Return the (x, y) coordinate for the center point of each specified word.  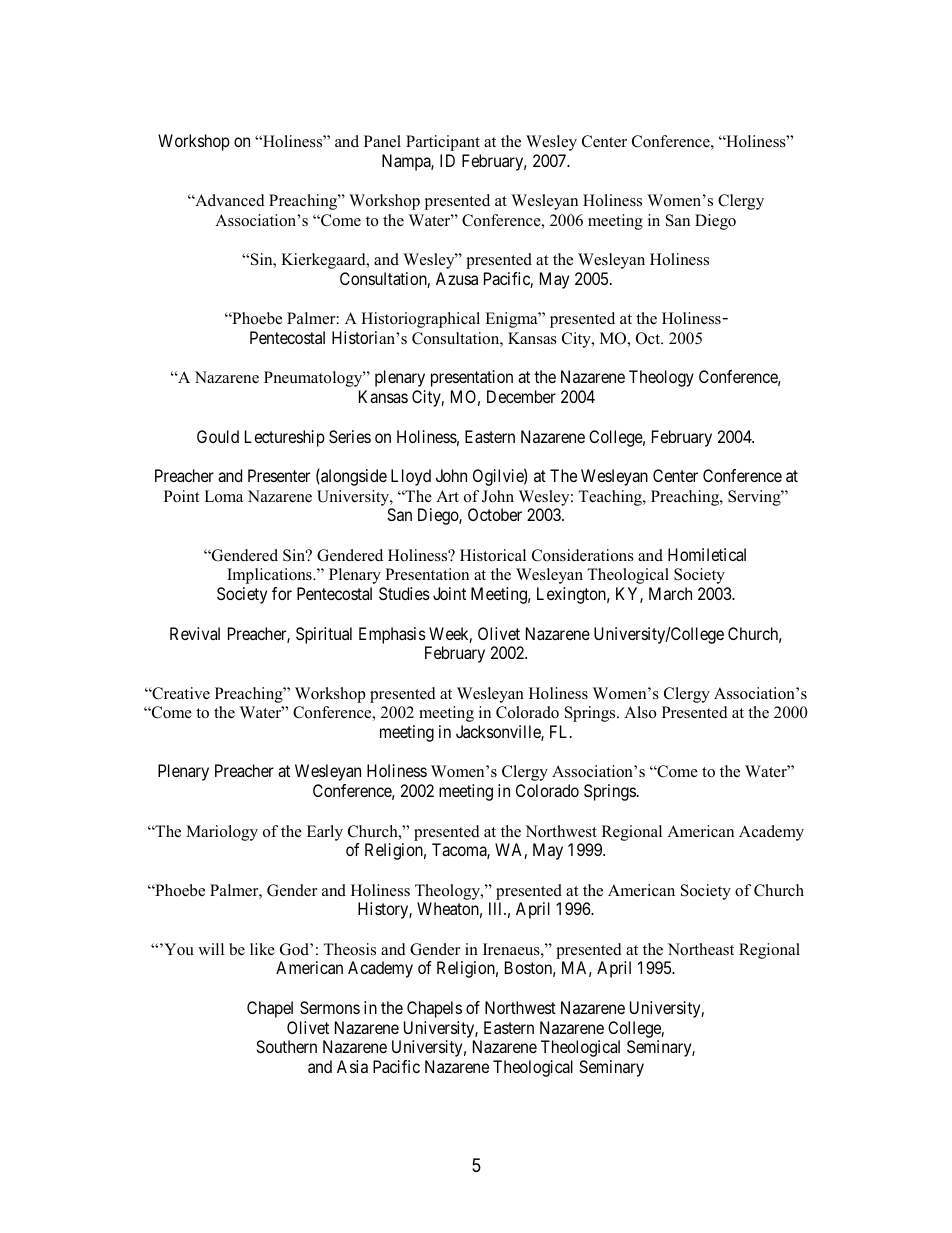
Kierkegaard (324, 261)
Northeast (701, 949)
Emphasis (392, 635)
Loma (223, 496)
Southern (286, 1046)
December (521, 396)
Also (640, 712)
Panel (382, 141)
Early (325, 833)
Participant (443, 143)
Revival (195, 633)
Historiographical (420, 320)
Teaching (611, 498)
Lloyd (411, 477)
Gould (218, 436)
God (295, 949)
